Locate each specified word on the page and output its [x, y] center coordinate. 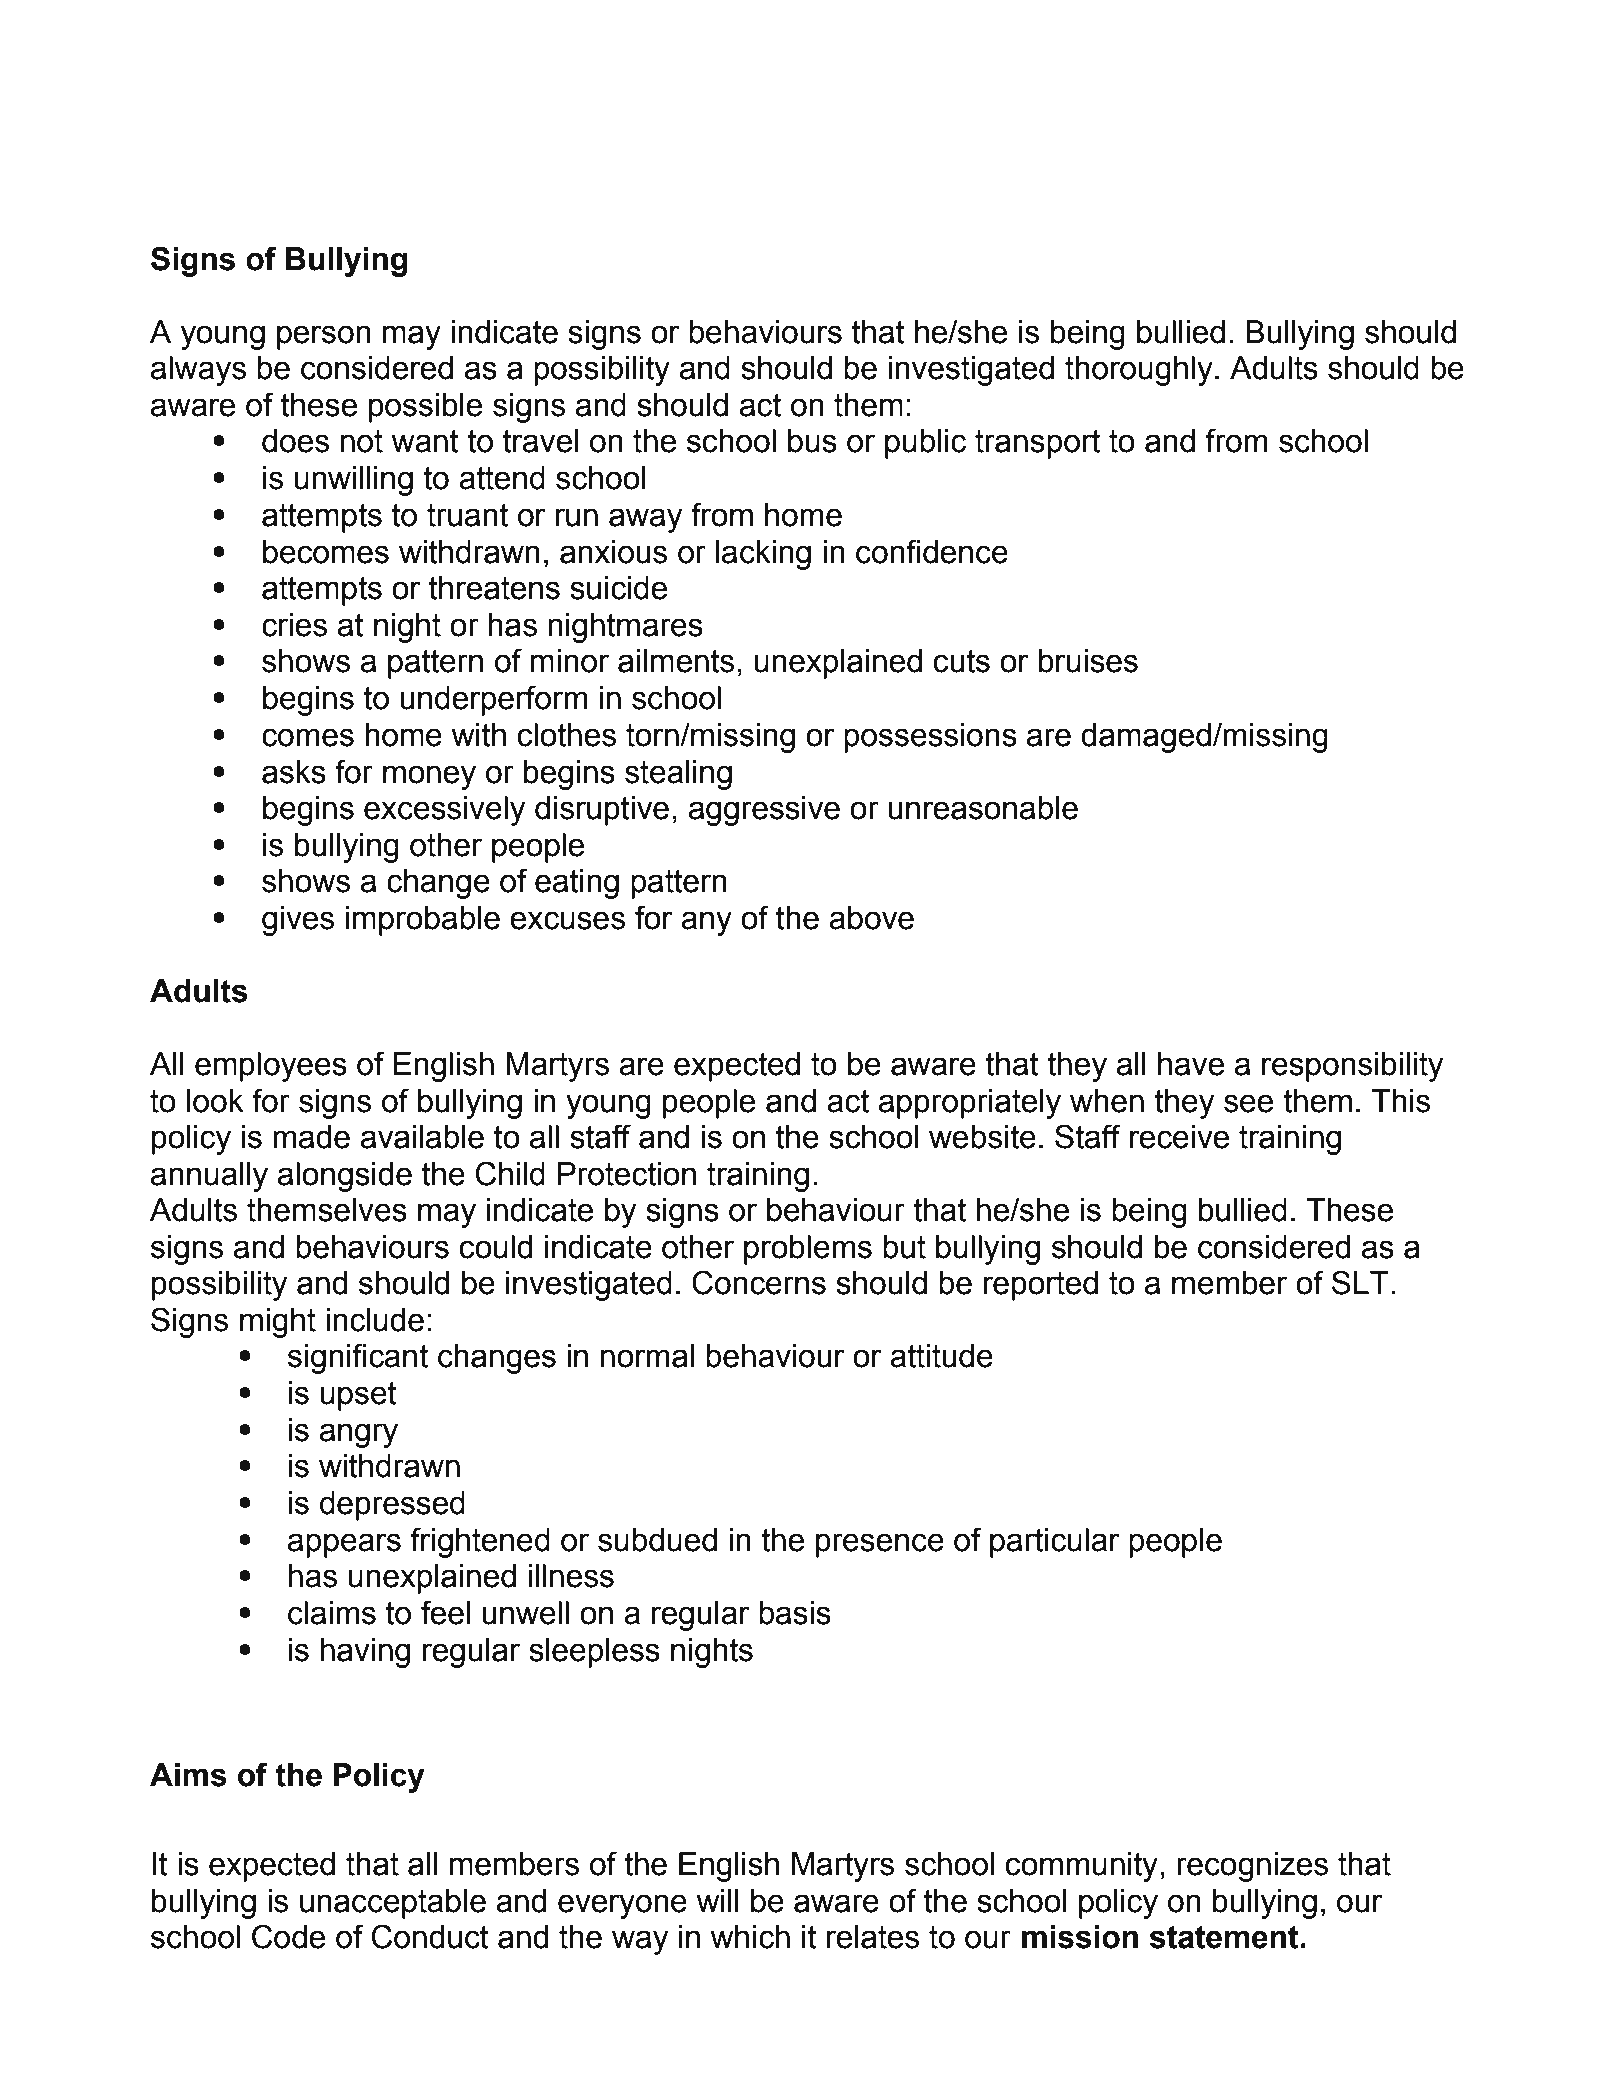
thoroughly [1139, 371]
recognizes [1252, 1867]
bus [812, 441]
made [311, 1137]
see [1248, 1103]
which [750, 1937]
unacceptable [393, 1904]
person [324, 337]
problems [808, 1250]
